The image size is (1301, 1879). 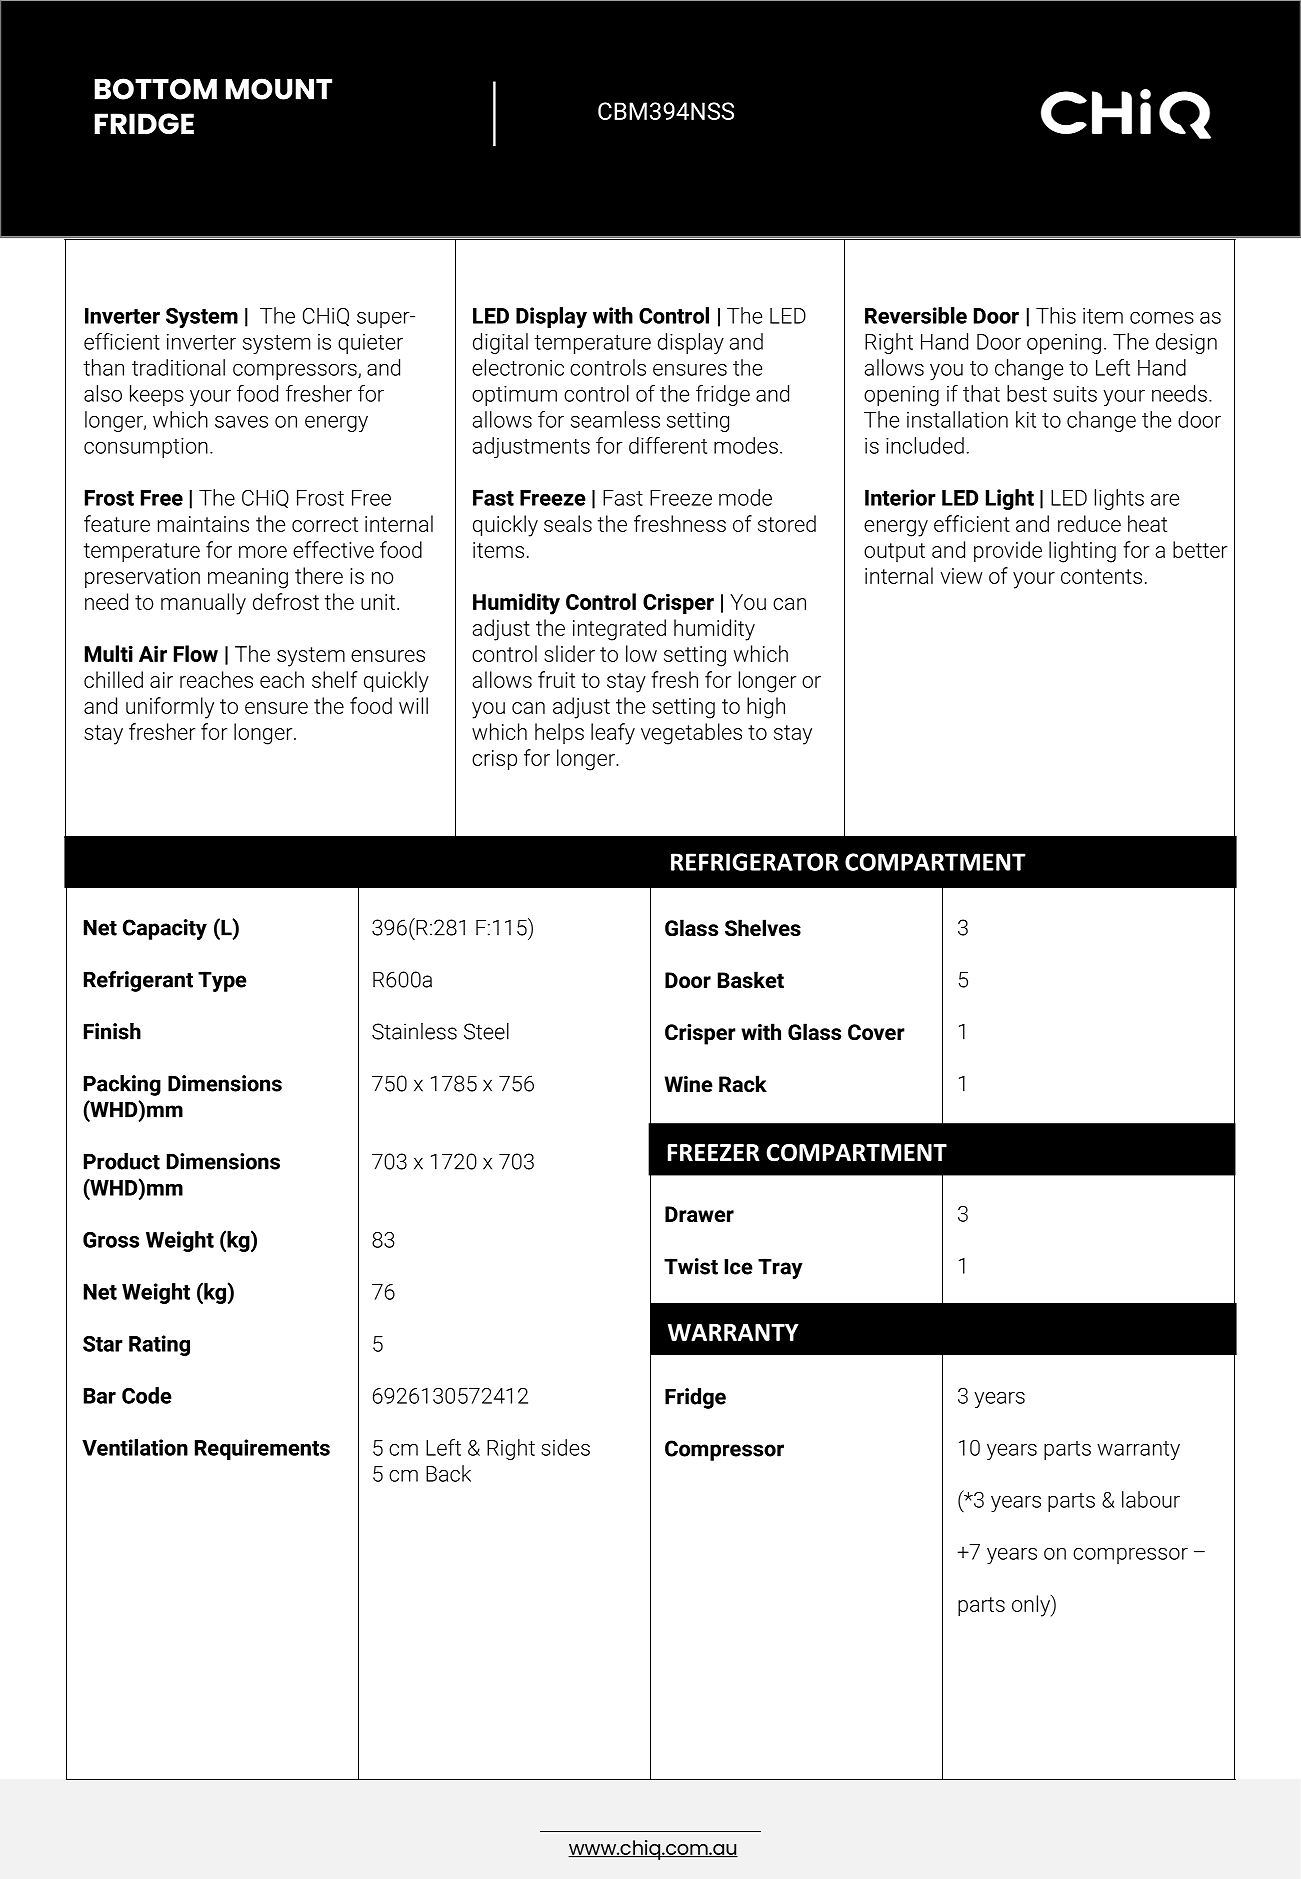 What do you see at coordinates (1056, 315) in the screenshot?
I see `This` at bounding box center [1056, 315].
